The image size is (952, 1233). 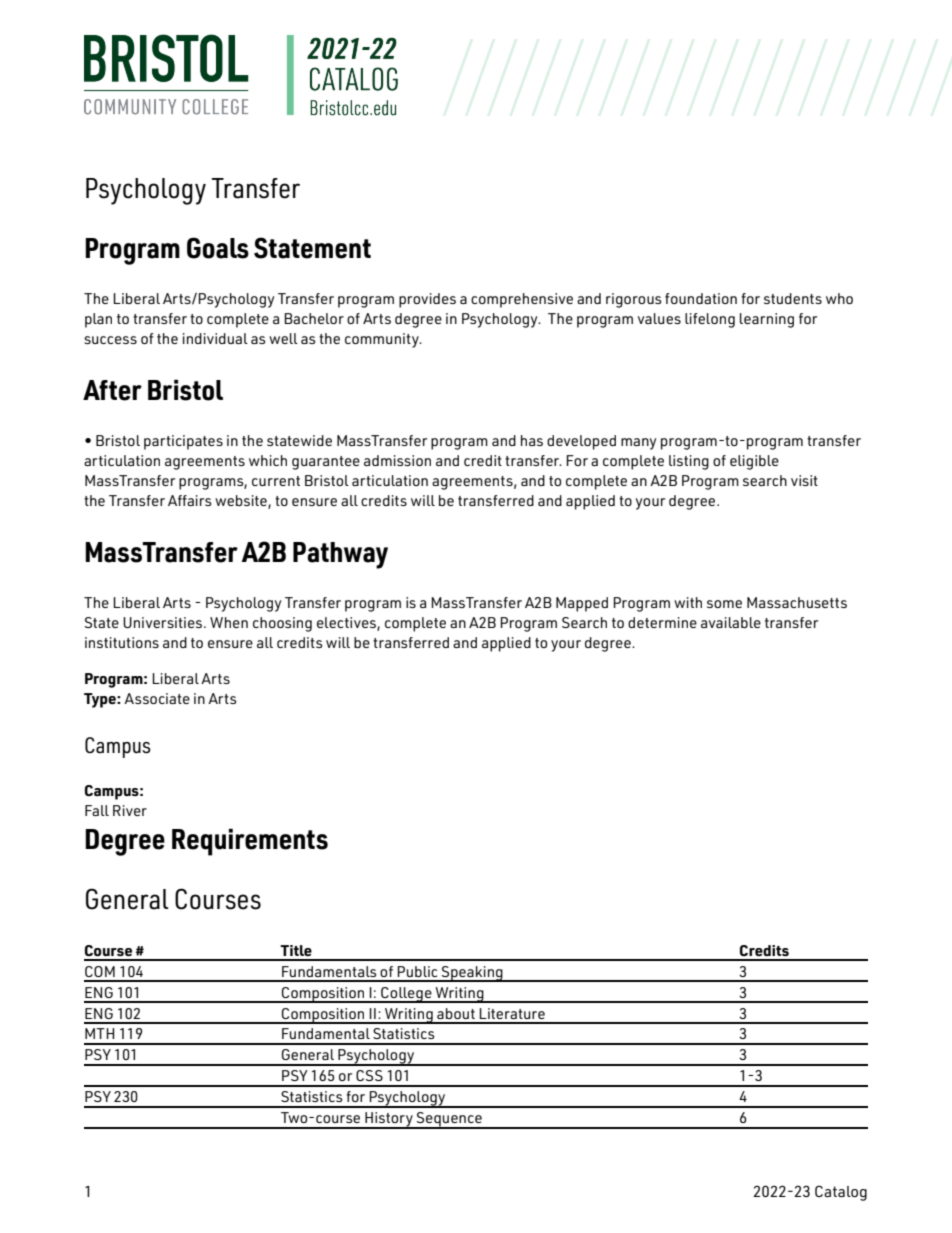 I want to click on students, so click(x=793, y=298).
